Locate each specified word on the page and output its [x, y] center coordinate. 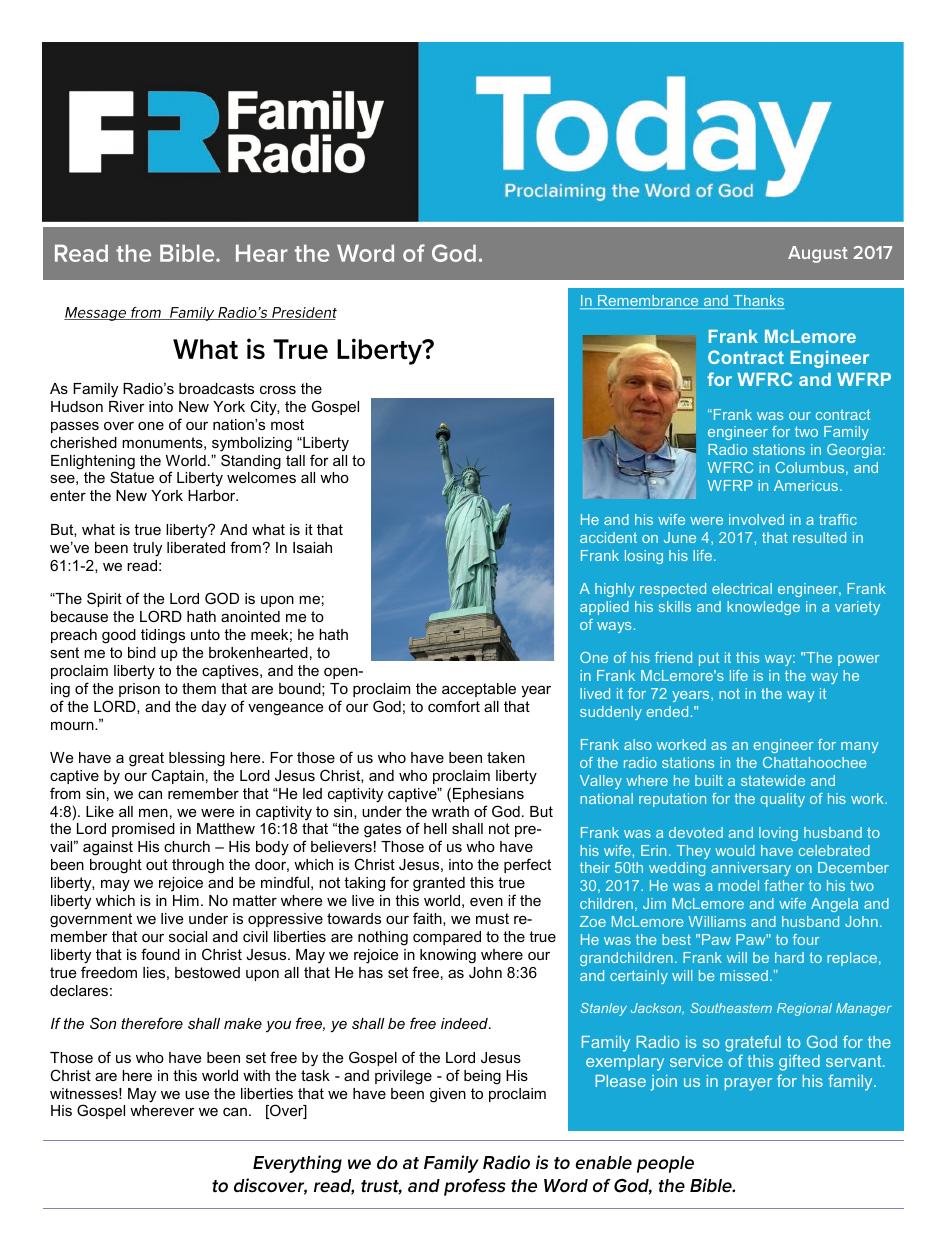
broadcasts [216, 388]
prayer [748, 1084]
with [256, 1075]
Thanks [758, 302]
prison [139, 690]
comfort [454, 706]
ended [667, 711]
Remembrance [648, 302]
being [482, 1077]
